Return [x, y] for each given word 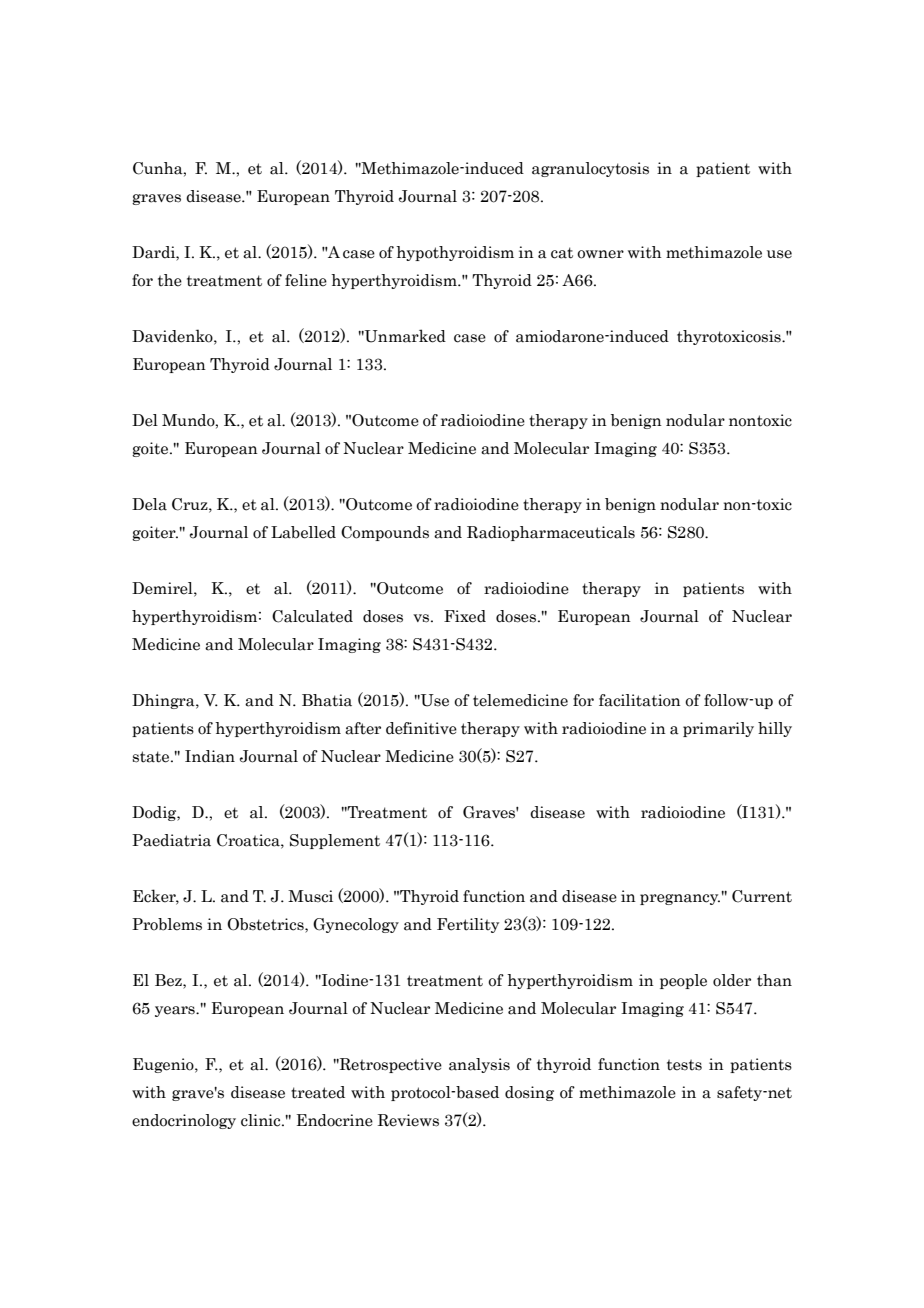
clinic [262, 1120]
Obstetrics [266, 924]
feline [306, 280]
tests [684, 1065]
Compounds [385, 533]
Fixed [465, 616]
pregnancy [680, 899]
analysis [479, 1065]
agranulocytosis [590, 169]
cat [562, 253]
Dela [149, 504]
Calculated [312, 616]
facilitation [640, 700]
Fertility [468, 925]
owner [600, 254]
